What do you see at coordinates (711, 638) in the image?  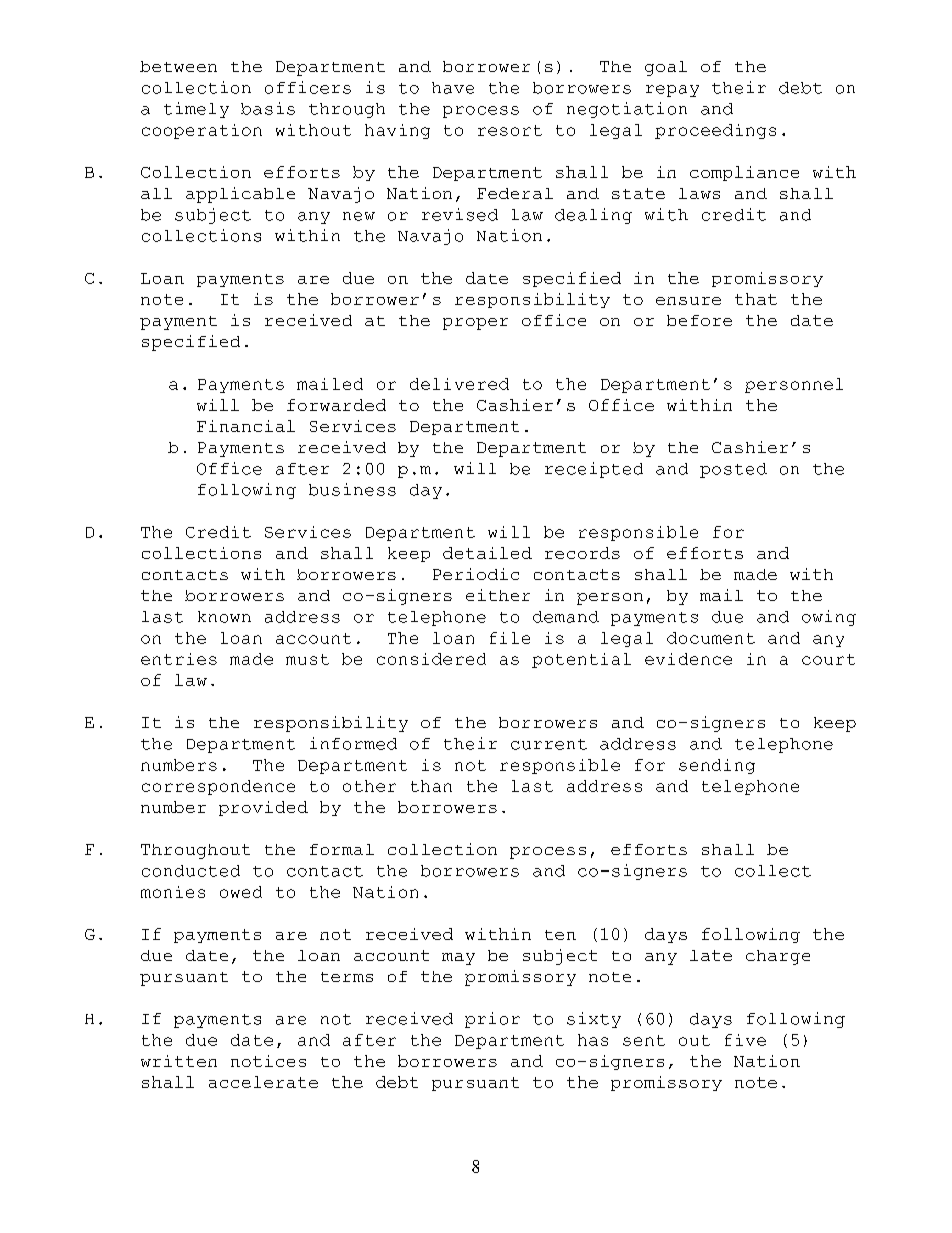 I see `document` at bounding box center [711, 638].
